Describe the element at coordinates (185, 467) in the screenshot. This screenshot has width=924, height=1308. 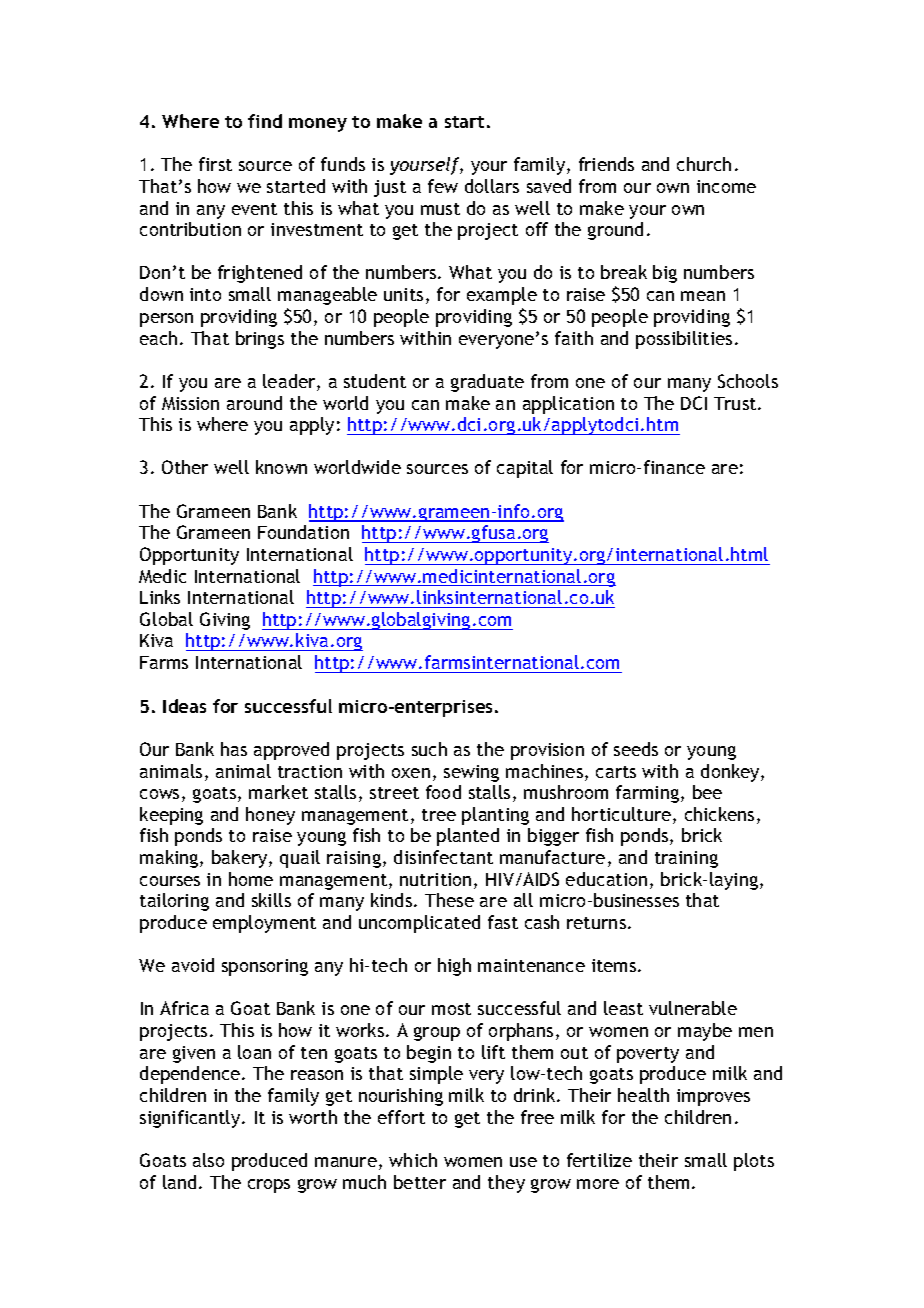
I see `Other` at that location.
